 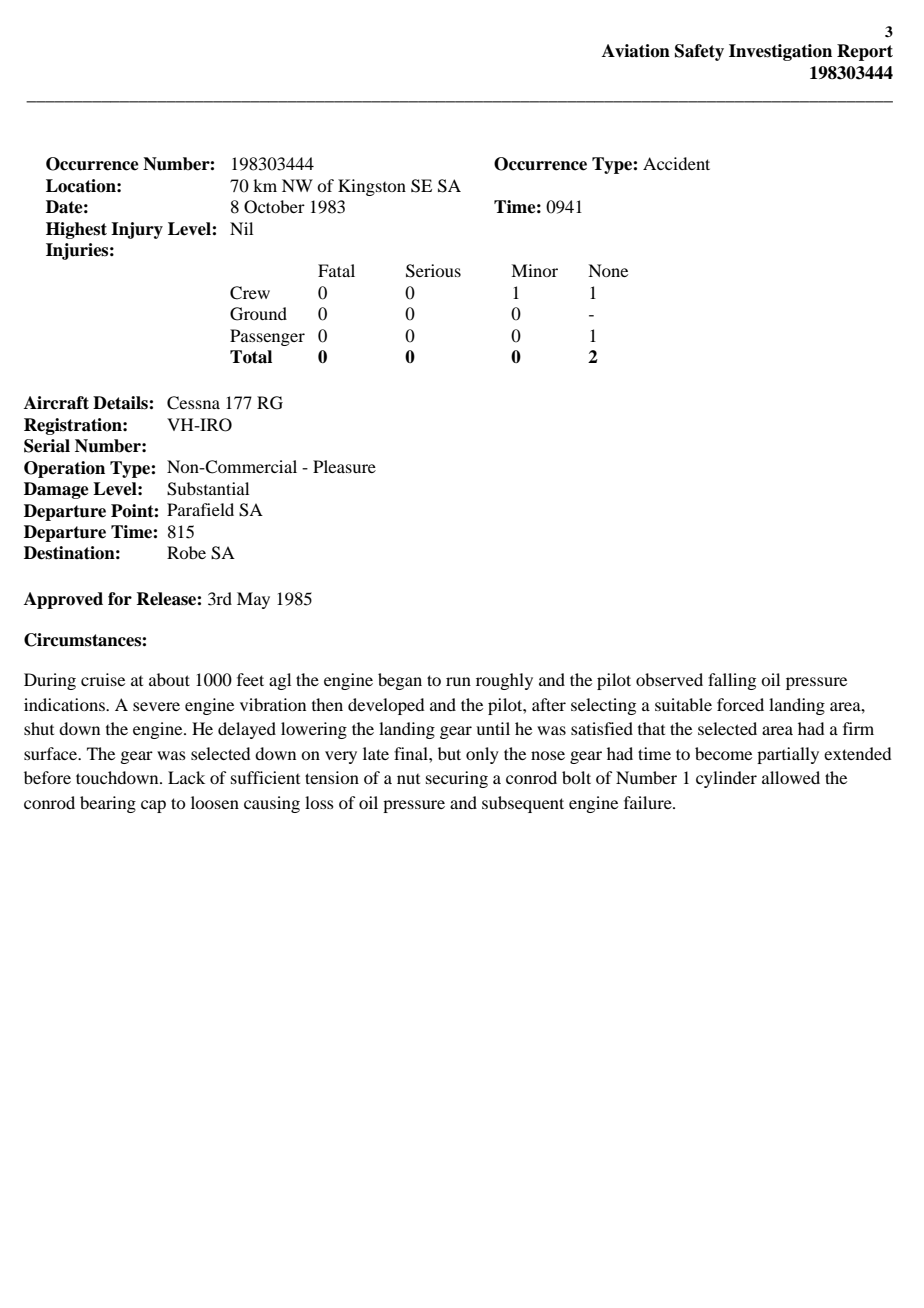 I want to click on None, so click(x=608, y=270).
